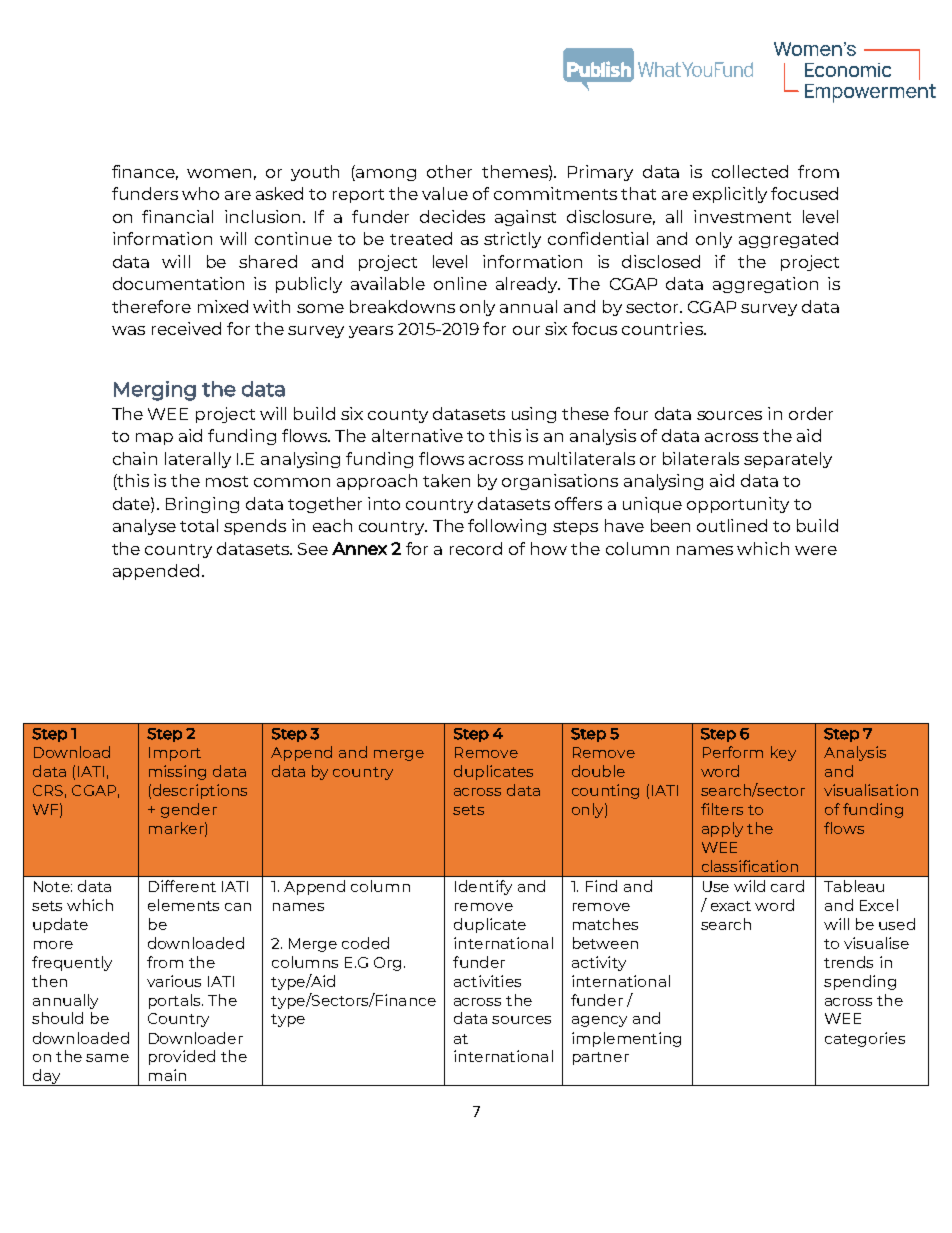 The image size is (952, 1233). Describe the element at coordinates (598, 771) in the screenshot. I see `double` at that location.
